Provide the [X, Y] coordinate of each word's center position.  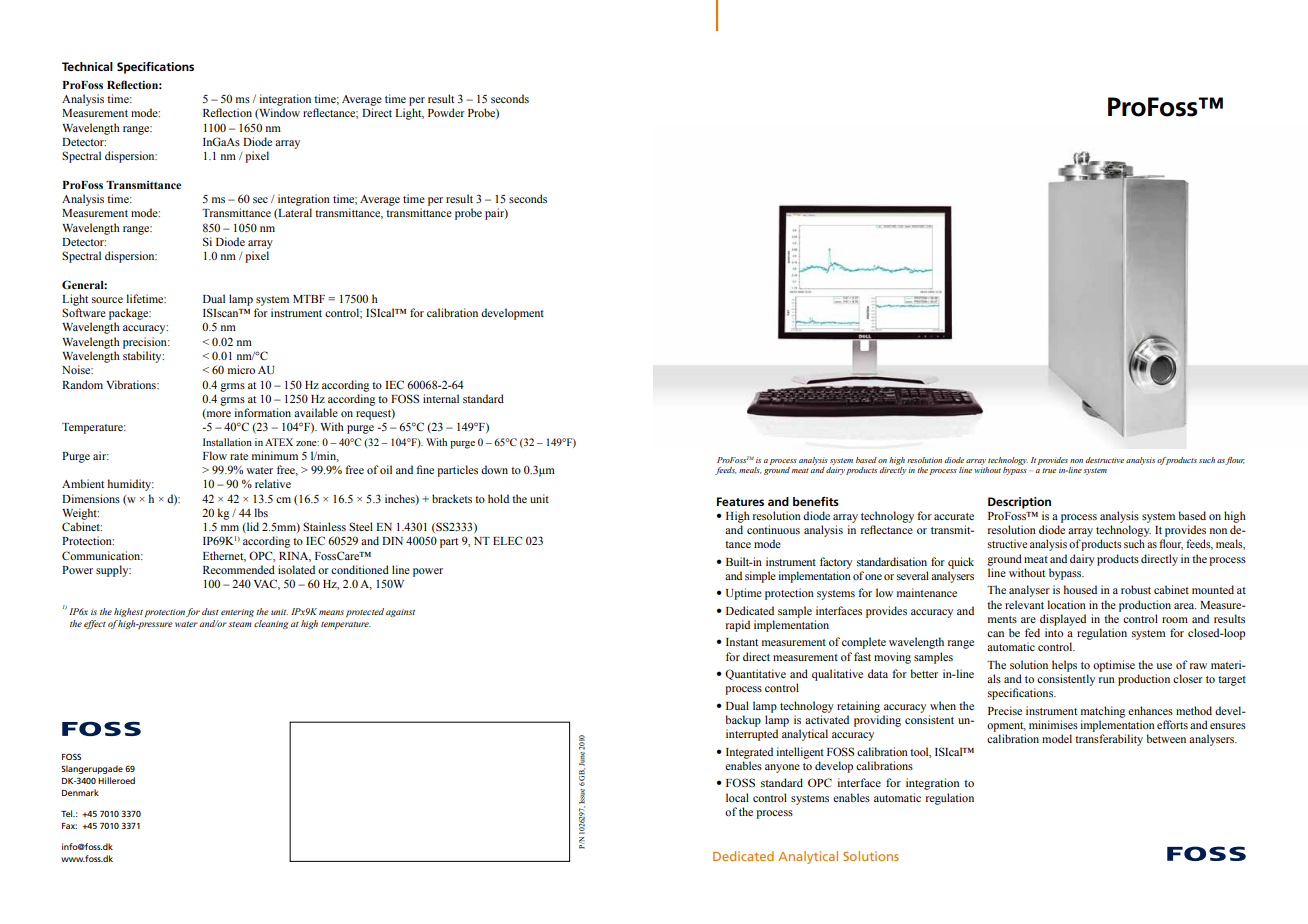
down [494, 469]
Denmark [80, 792]
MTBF [309, 299]
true [1049, 470]
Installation [227, 442]
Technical [87, 66]
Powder [446, 112]
